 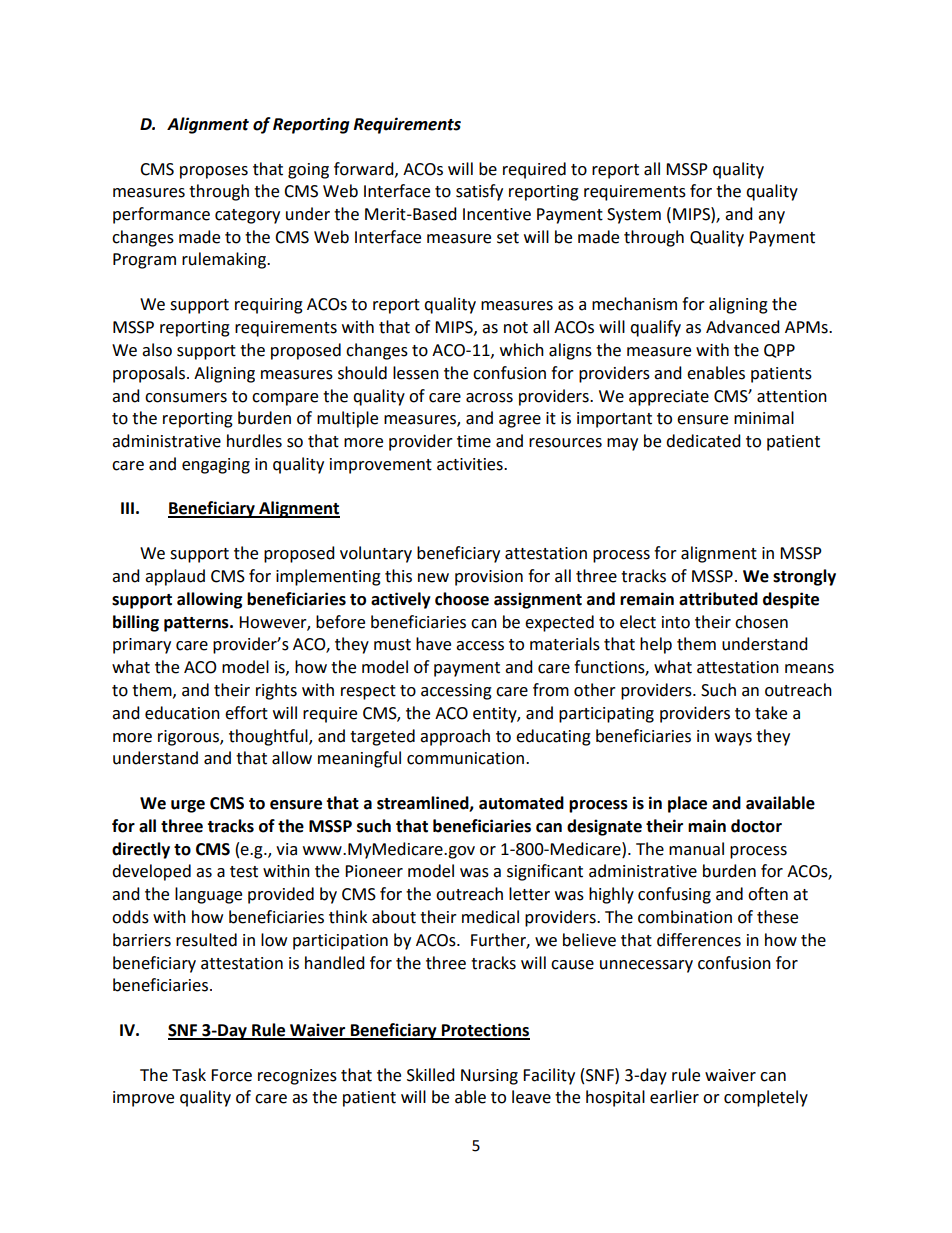 I want to click on satisfy, so click(x=479, y=192).
